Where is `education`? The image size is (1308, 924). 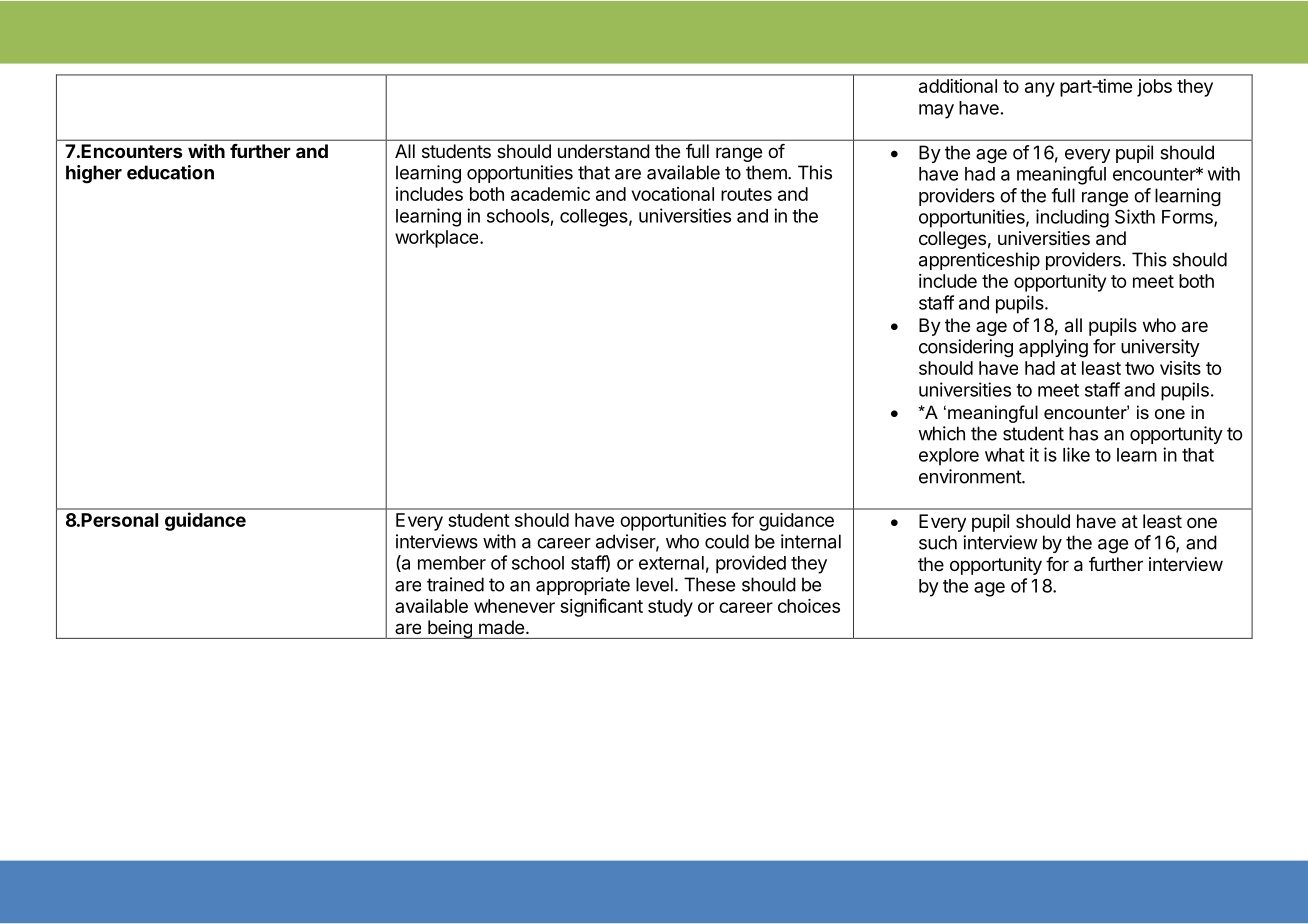
education is located at coordinates (170, 172).
